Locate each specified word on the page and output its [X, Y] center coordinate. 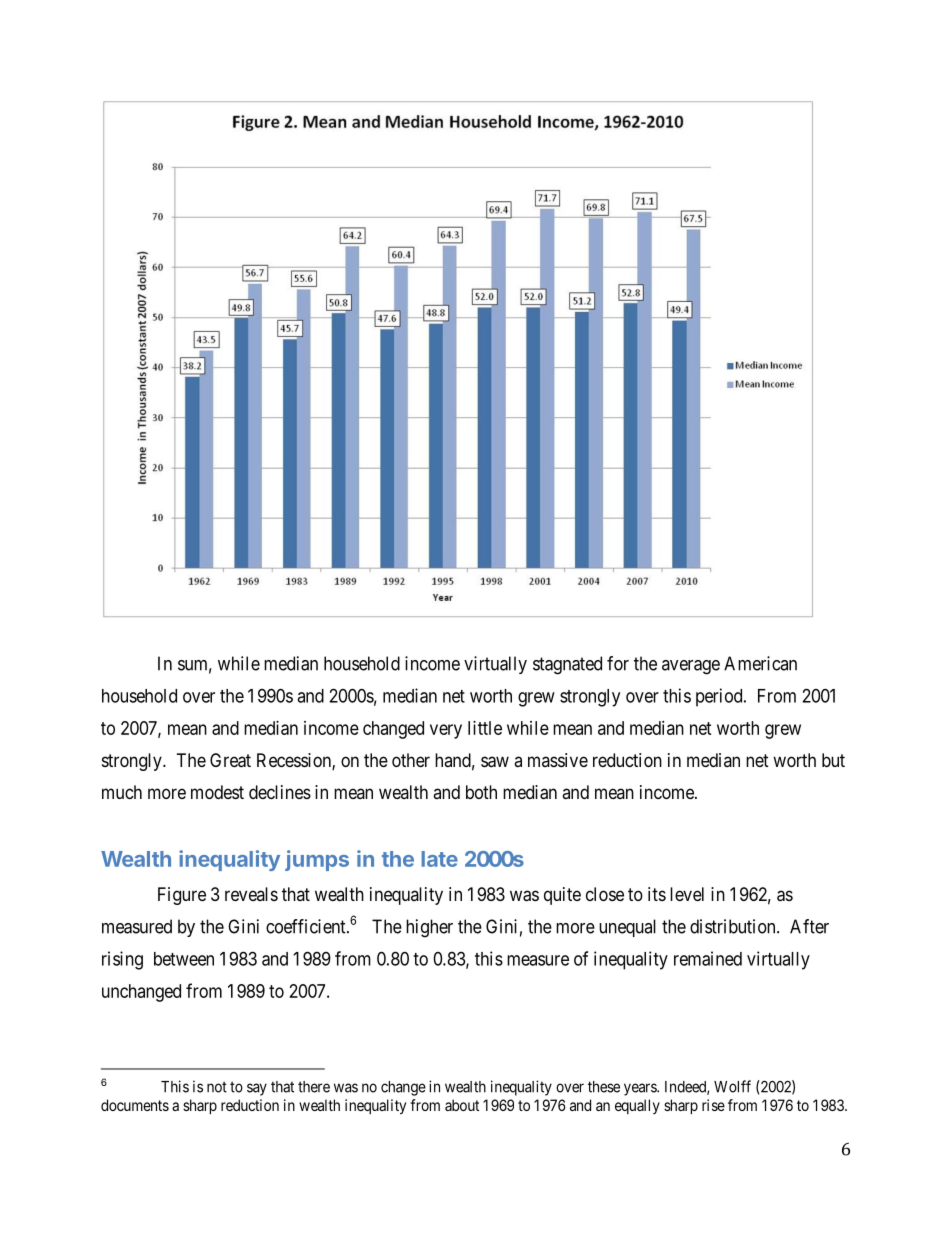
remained [708, 958]
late [440, 859]
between [184, 959]
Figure [182, 896]
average [691, 667]
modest [217, 792]
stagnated [567, 665]
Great [230, 760]
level [687, 894]
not [217, 1087]
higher [429, 928]
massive [558, 760]
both [481, 792]
